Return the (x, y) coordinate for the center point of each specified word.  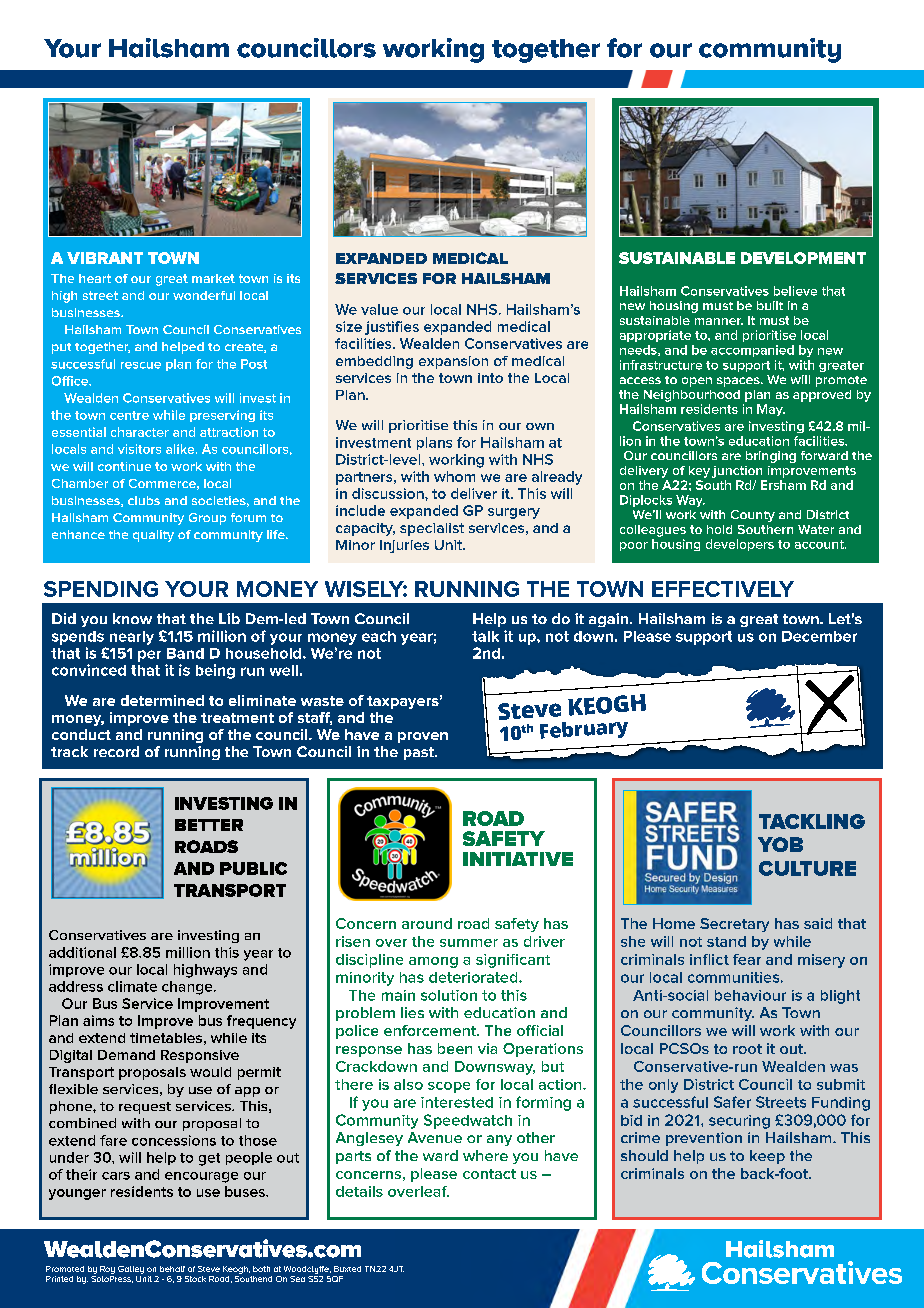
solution (449, 995)
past (420, 753)
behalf (172, 1269)
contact (489, 1174)
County (753, 516)
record (116, 751)
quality (153, 536)
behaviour (750, 995)
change (188, 988)
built (770, 305)
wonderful (204, 295)
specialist (432, 529)
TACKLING (812, 821)
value (379, 309)
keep (767, 1157)
